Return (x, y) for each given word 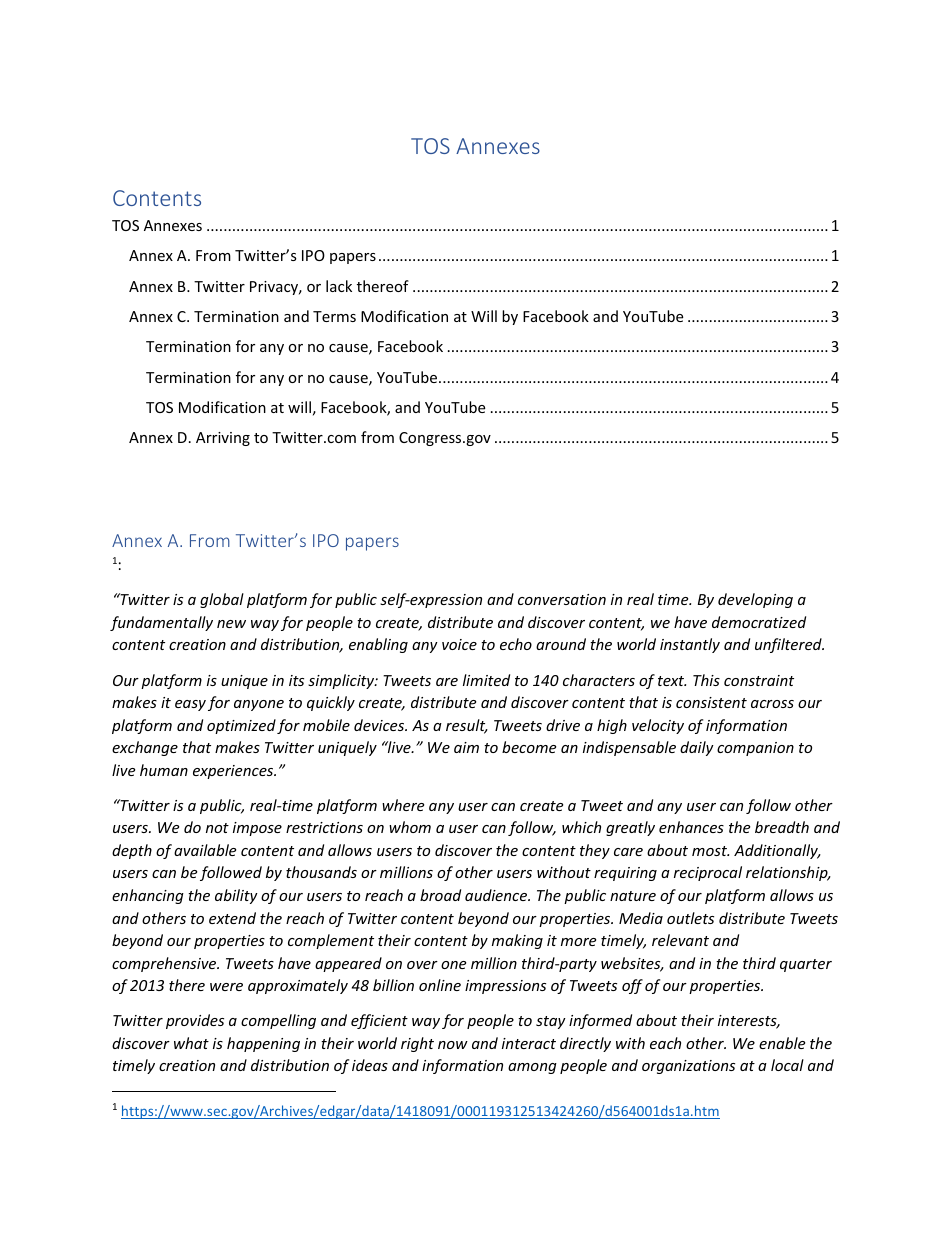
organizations (688, 1067)
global (222, 600)
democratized (759, 622)
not (217, 828)
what (191, 1043)
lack (339, 286)
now (453, 1045)
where (403, 805)
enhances (691, 827)
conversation (562, 599)
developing (755, 600)
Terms (334, 316)
